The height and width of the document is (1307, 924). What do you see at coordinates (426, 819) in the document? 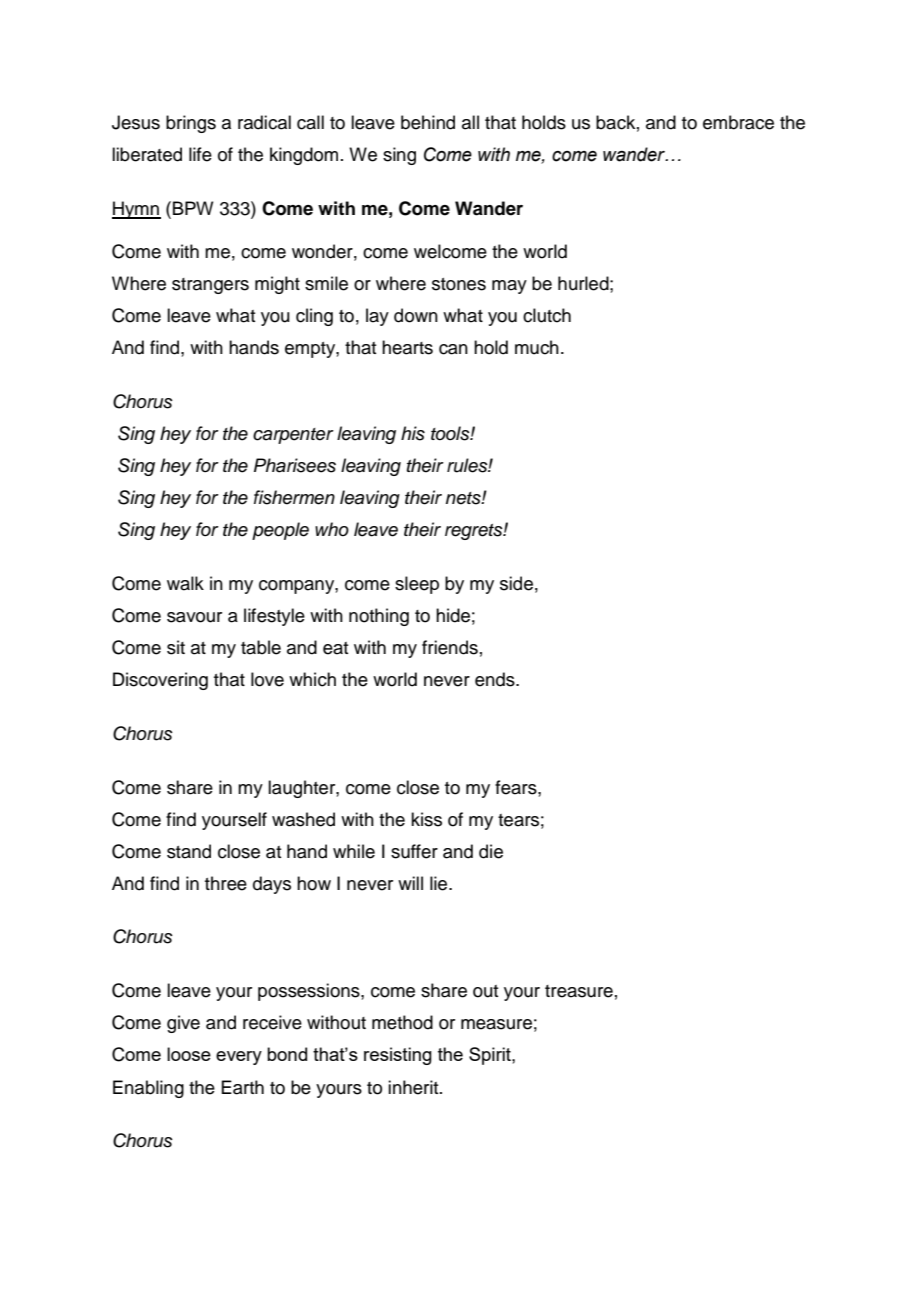
I see `kiss` at bounding box center [426, 819].
